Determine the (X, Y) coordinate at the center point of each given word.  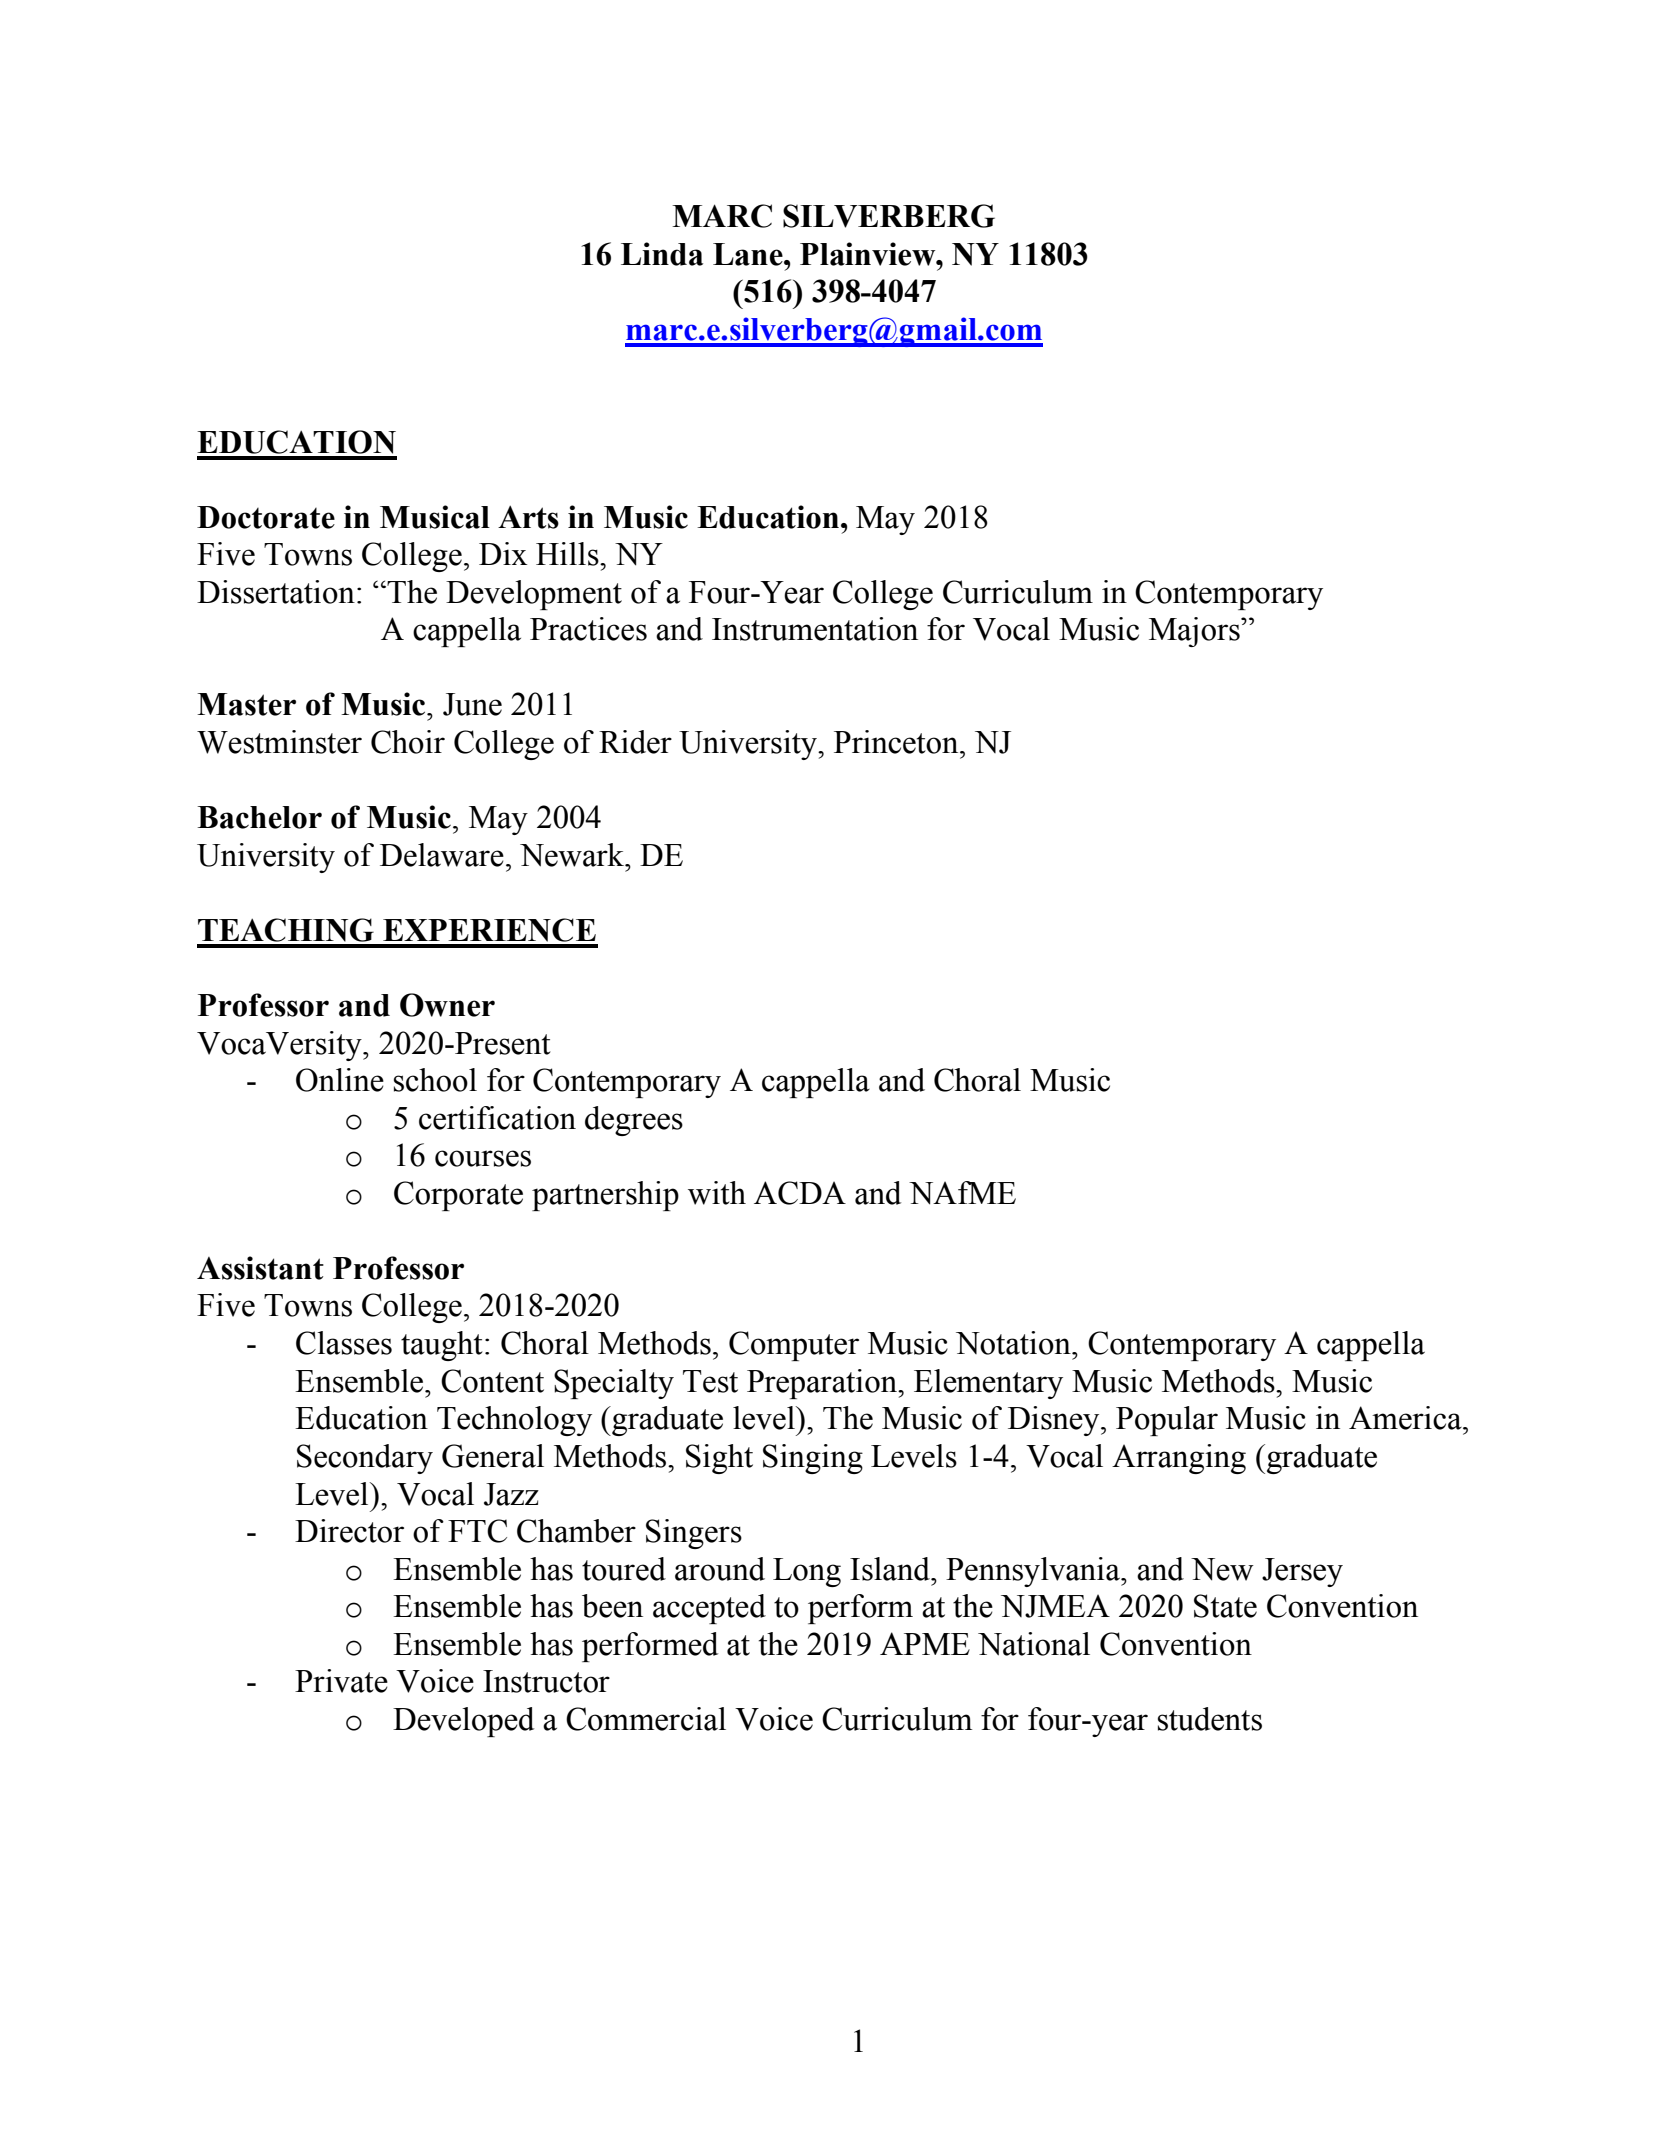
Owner (447, 1005)
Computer (794, 1346)
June (472, 704)
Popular (1167, 1421)
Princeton (897, 742)
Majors (1195, 632)
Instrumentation (815, 629)
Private (341, 1681)
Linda (662, 254)
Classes (344, 1343)
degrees (634, 1121)
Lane (749, 254)
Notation (1014, 1343)
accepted (709, 1609)
